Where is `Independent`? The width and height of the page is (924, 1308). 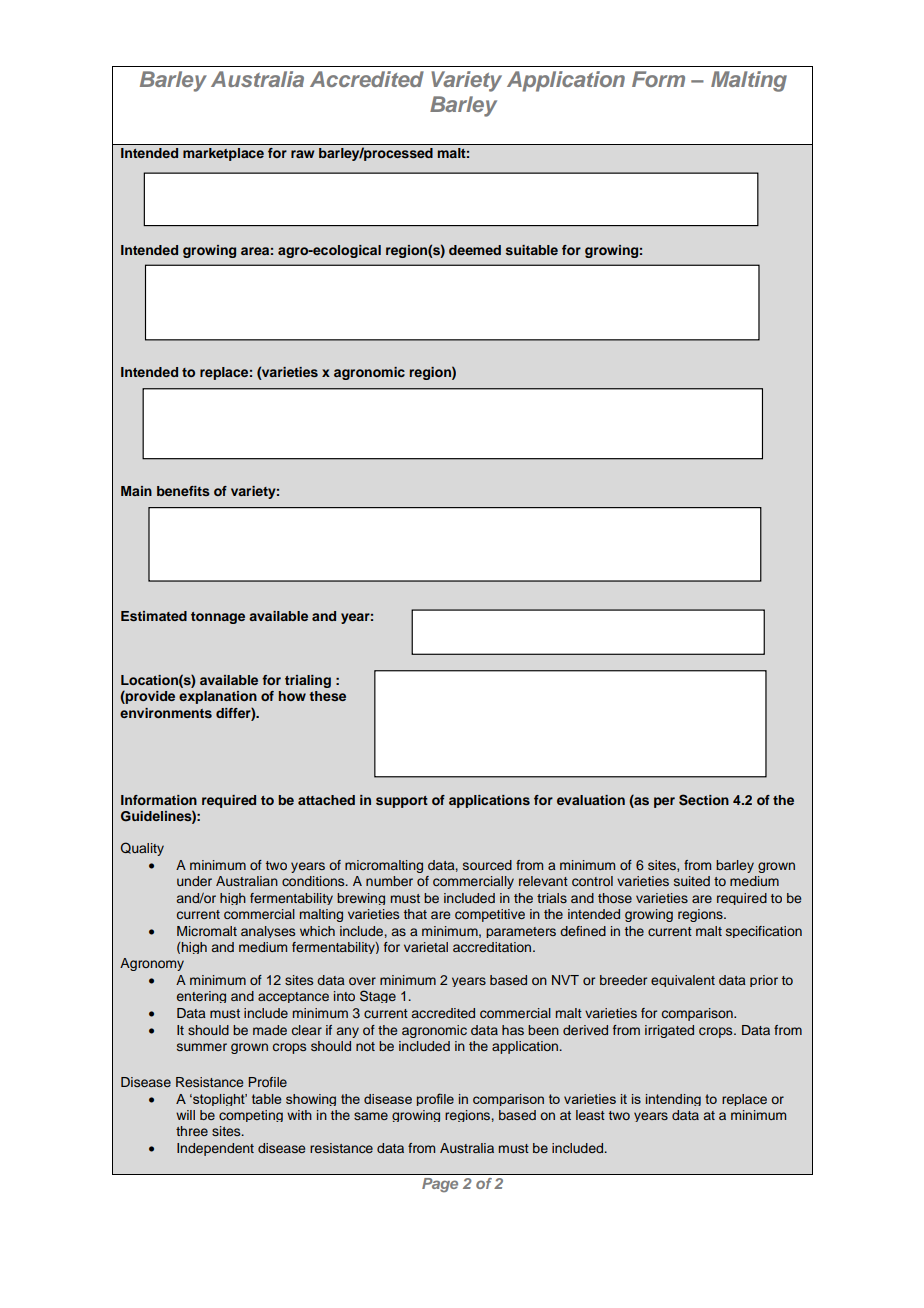 Independent is located at coordinates (215, 1149).
